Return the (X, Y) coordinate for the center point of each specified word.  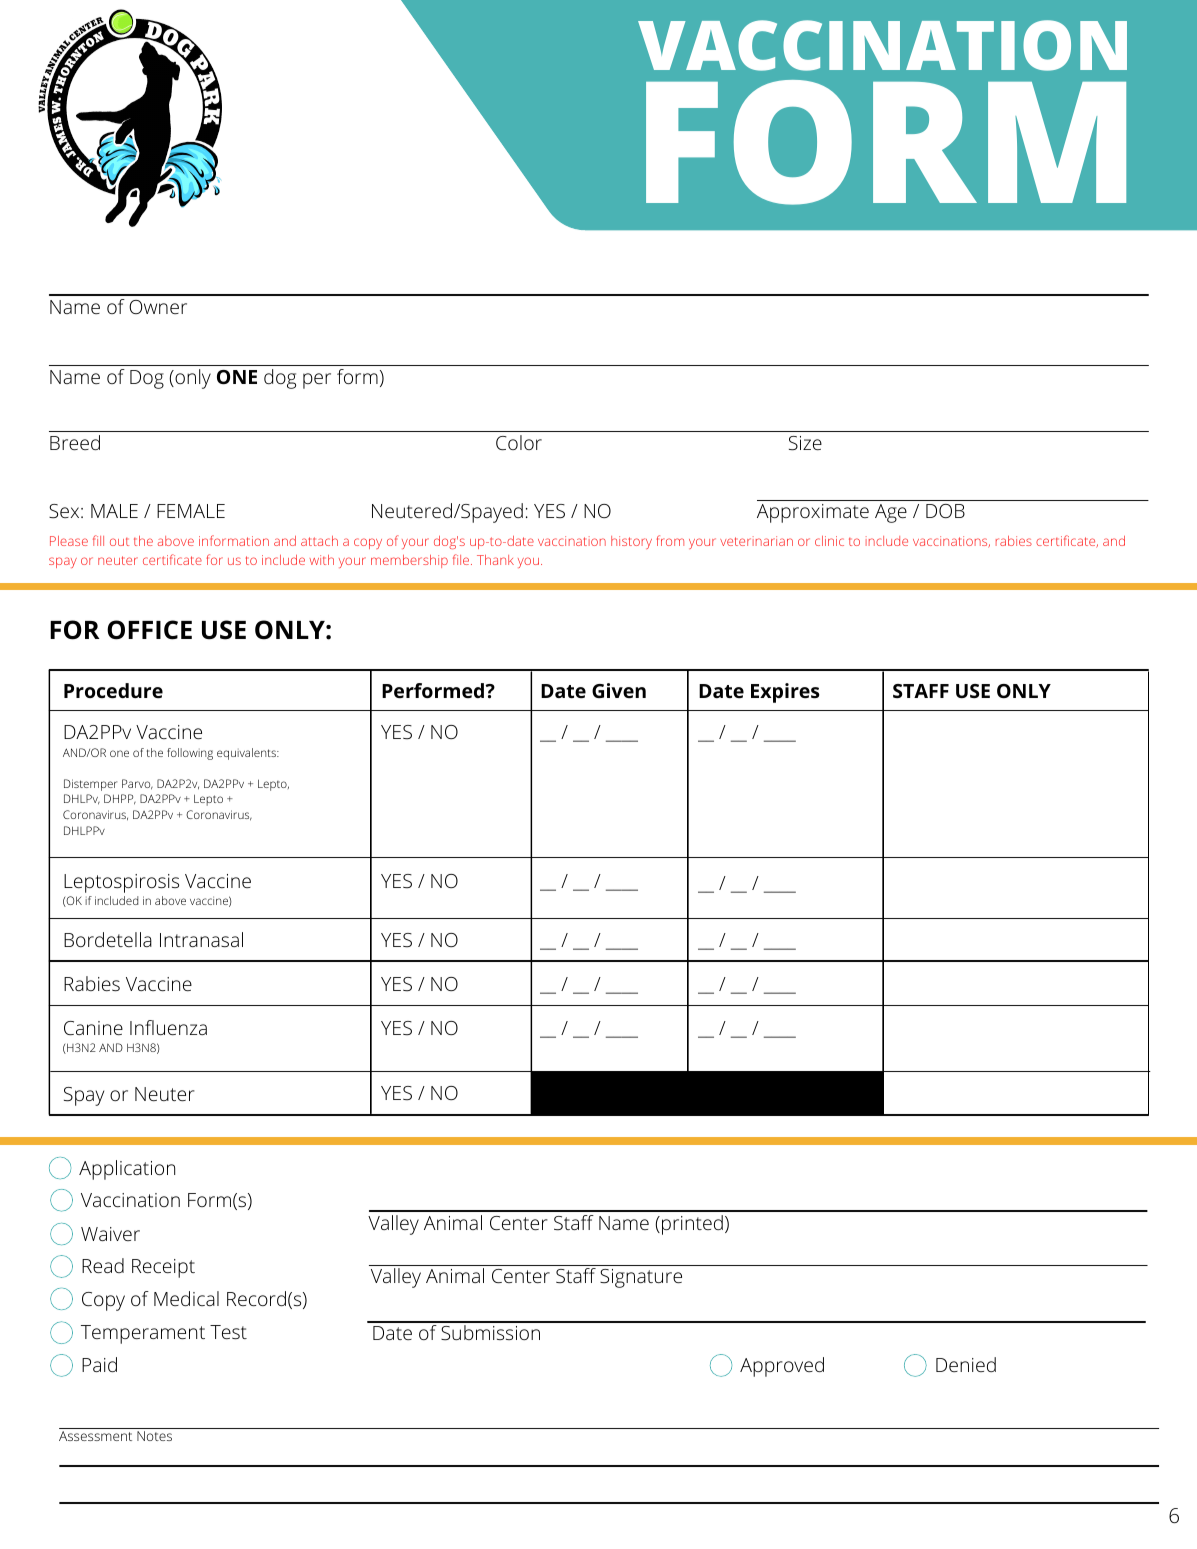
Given (619, 690)
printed (692, 1225)
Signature (641, 1278)
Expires (785, 693)
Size (805, 443)
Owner (158, 307)
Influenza (168, 1027)
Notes (154, 1436)
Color (519, 442)
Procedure (113, 691)
